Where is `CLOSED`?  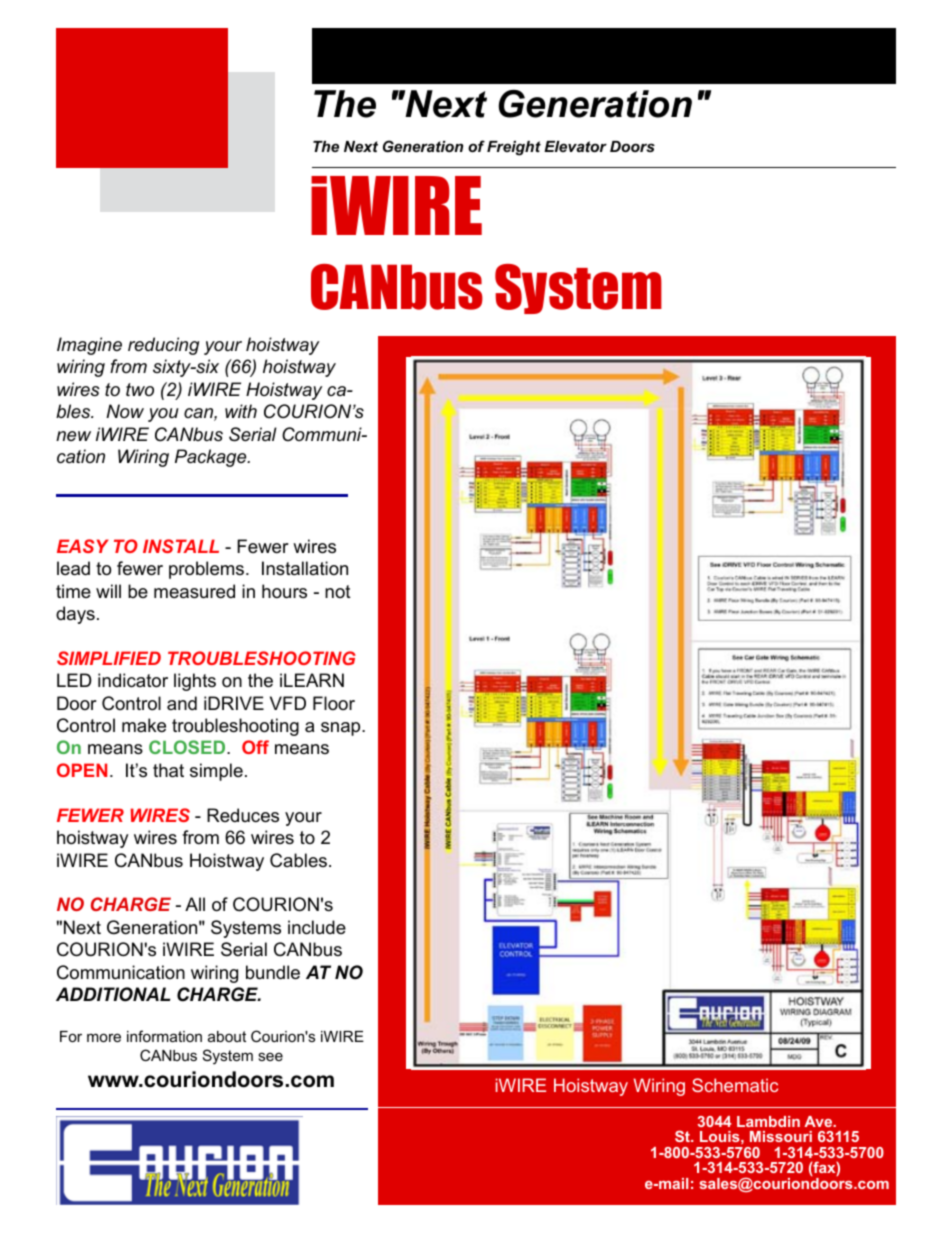 CLOSED is located at coordinates (188, 747).
